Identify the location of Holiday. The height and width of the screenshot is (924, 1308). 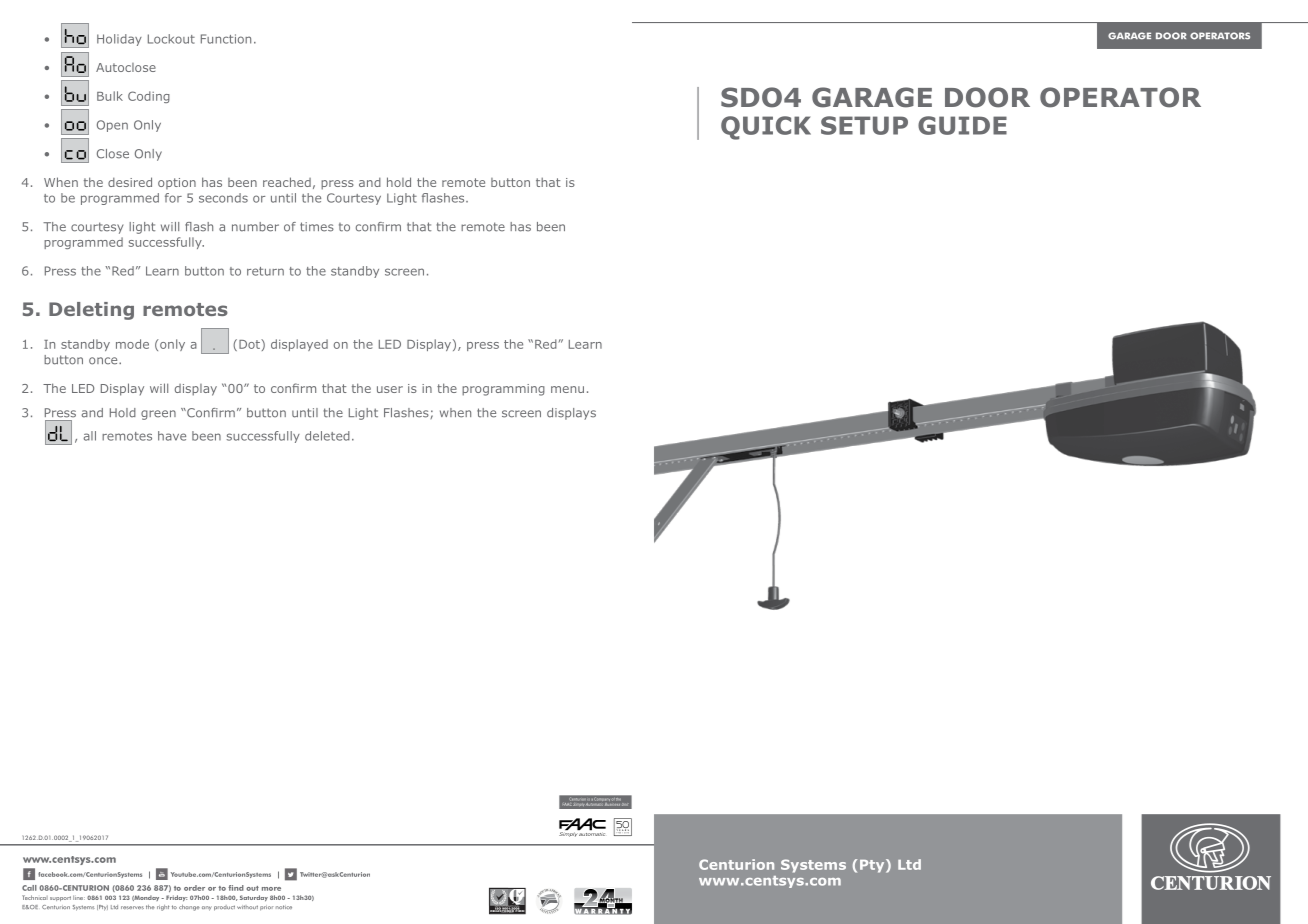
(119, 40).
